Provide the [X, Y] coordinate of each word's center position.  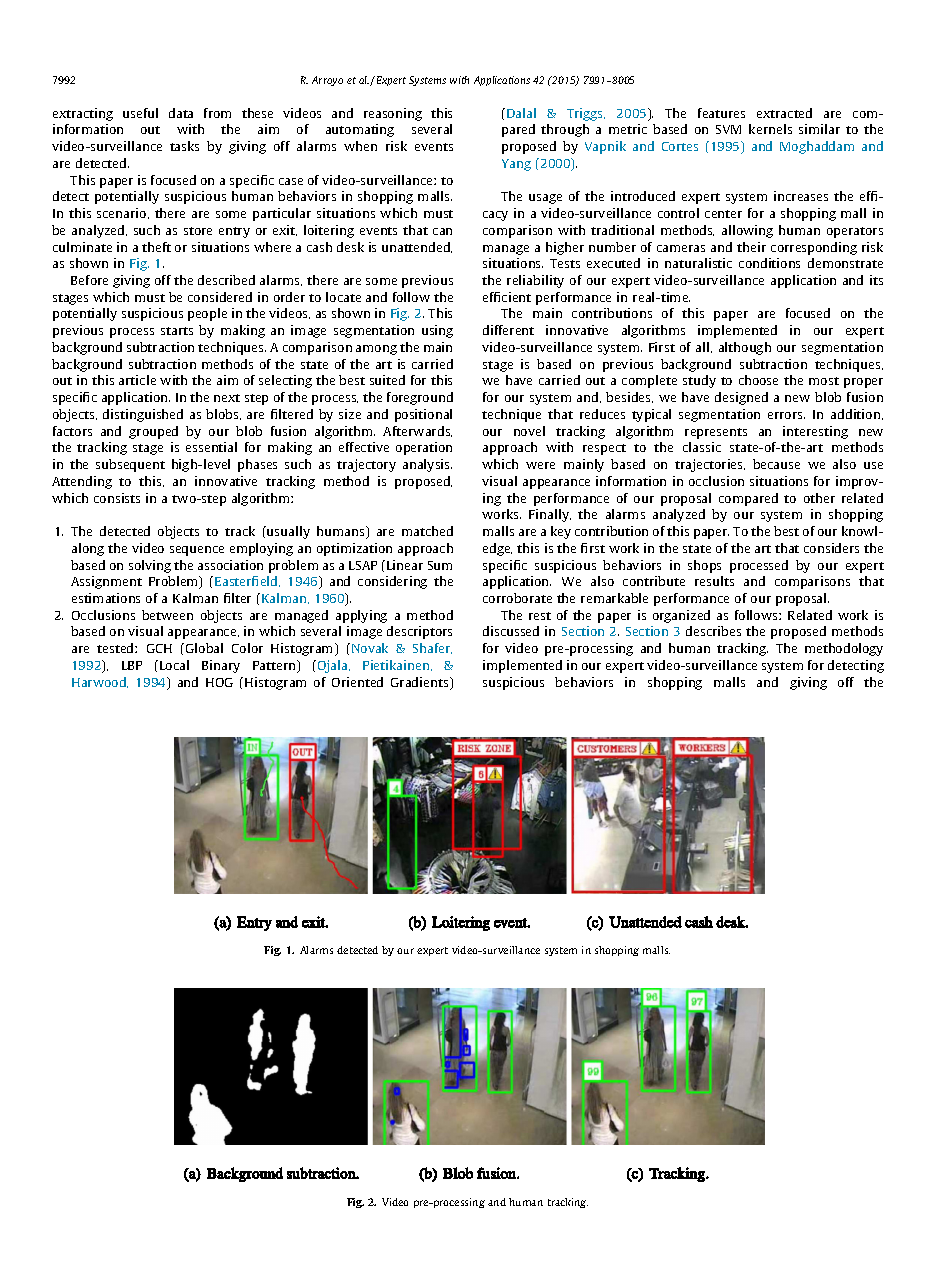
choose [758, 380]
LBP [132, 665]
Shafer [432, 648]
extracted [784, 113]
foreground [420, 398]
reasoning [393, 114]
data [181, 113]
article [137, 380]
